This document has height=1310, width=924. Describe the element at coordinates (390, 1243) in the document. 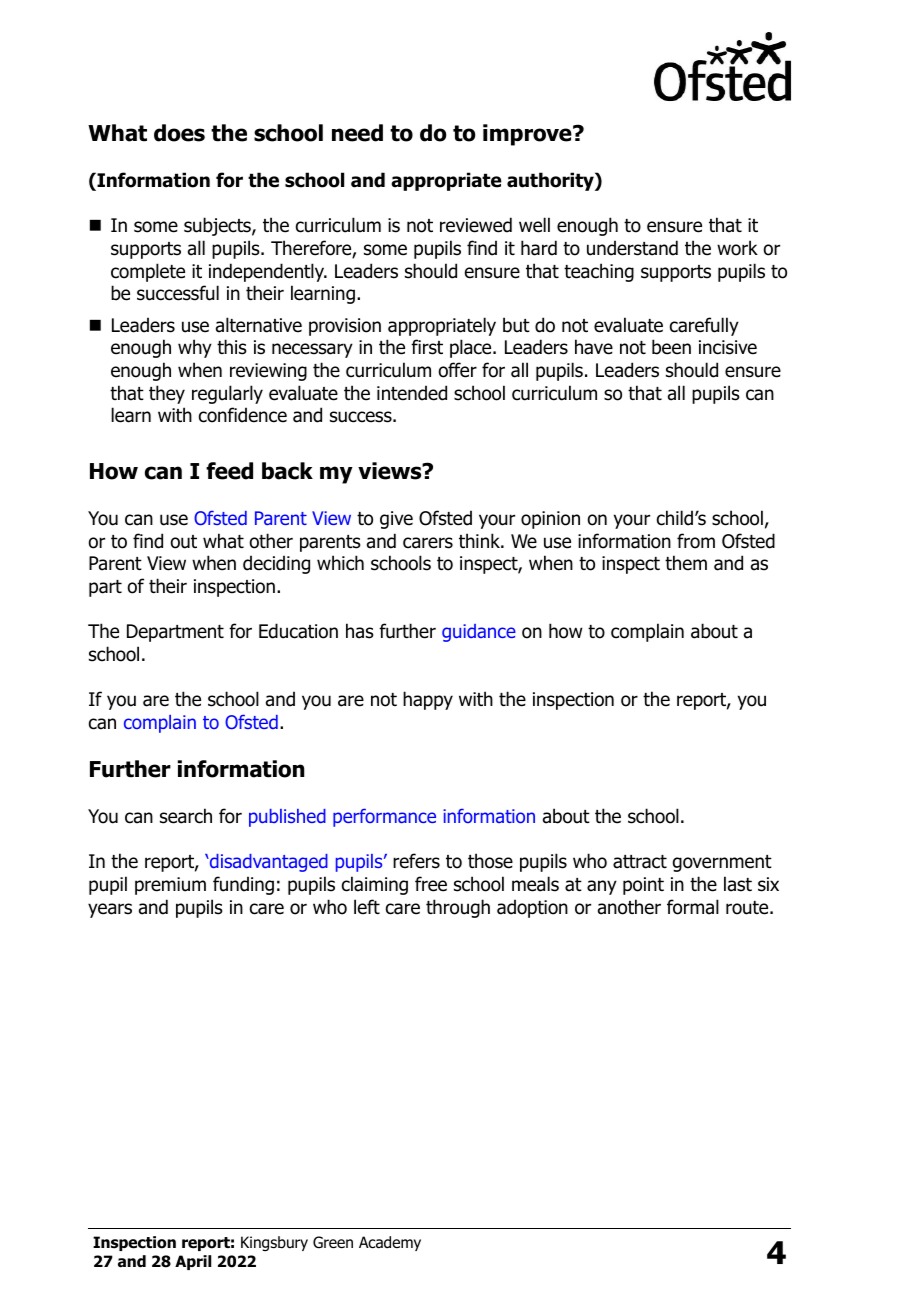

I see `Academy` at that location.
